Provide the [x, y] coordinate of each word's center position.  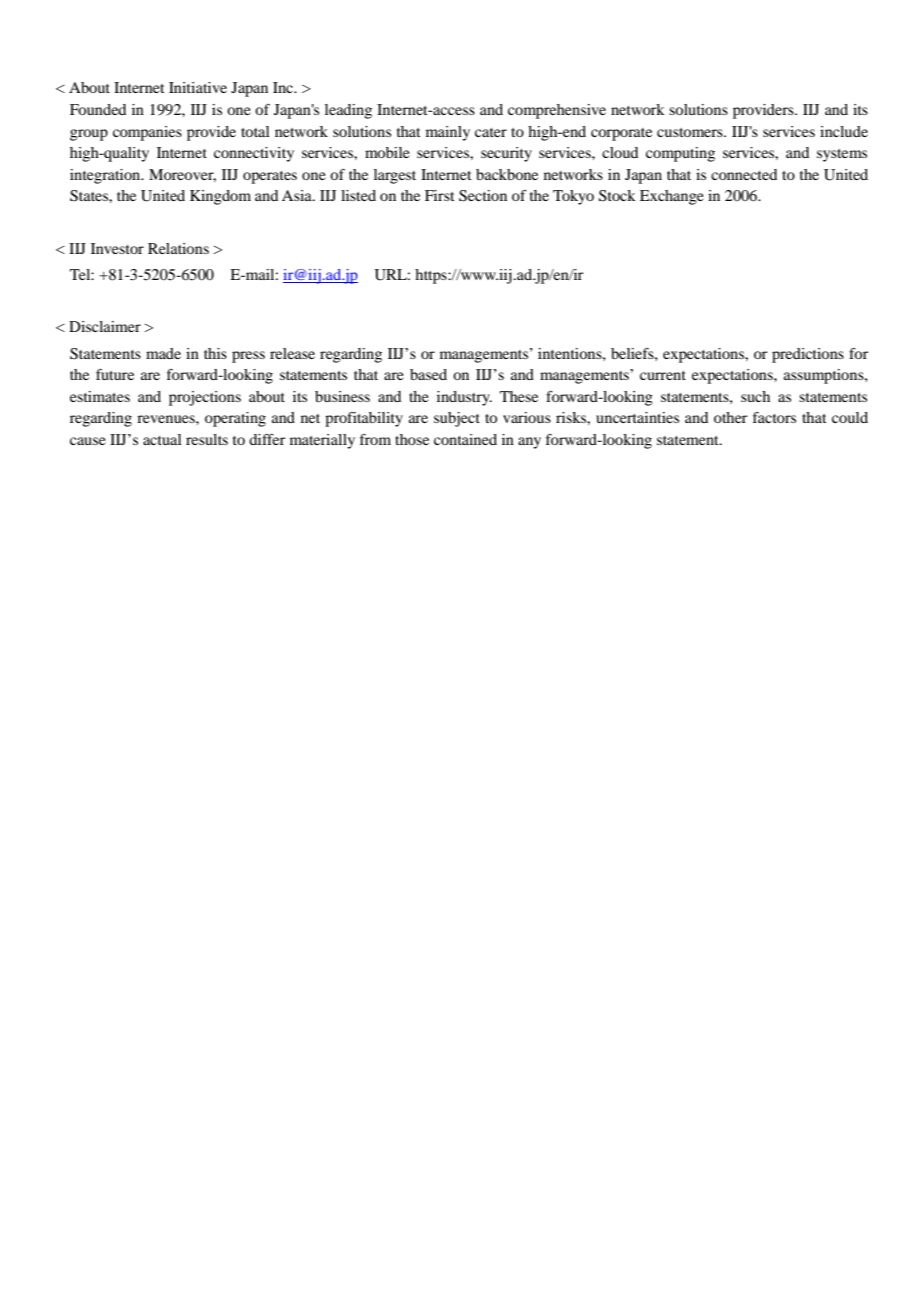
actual [162, 439]
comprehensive [557, 111]
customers [691, 132]
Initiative [198, 87]
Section [483, 196]
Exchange [672, 197]
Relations [178, 248]
